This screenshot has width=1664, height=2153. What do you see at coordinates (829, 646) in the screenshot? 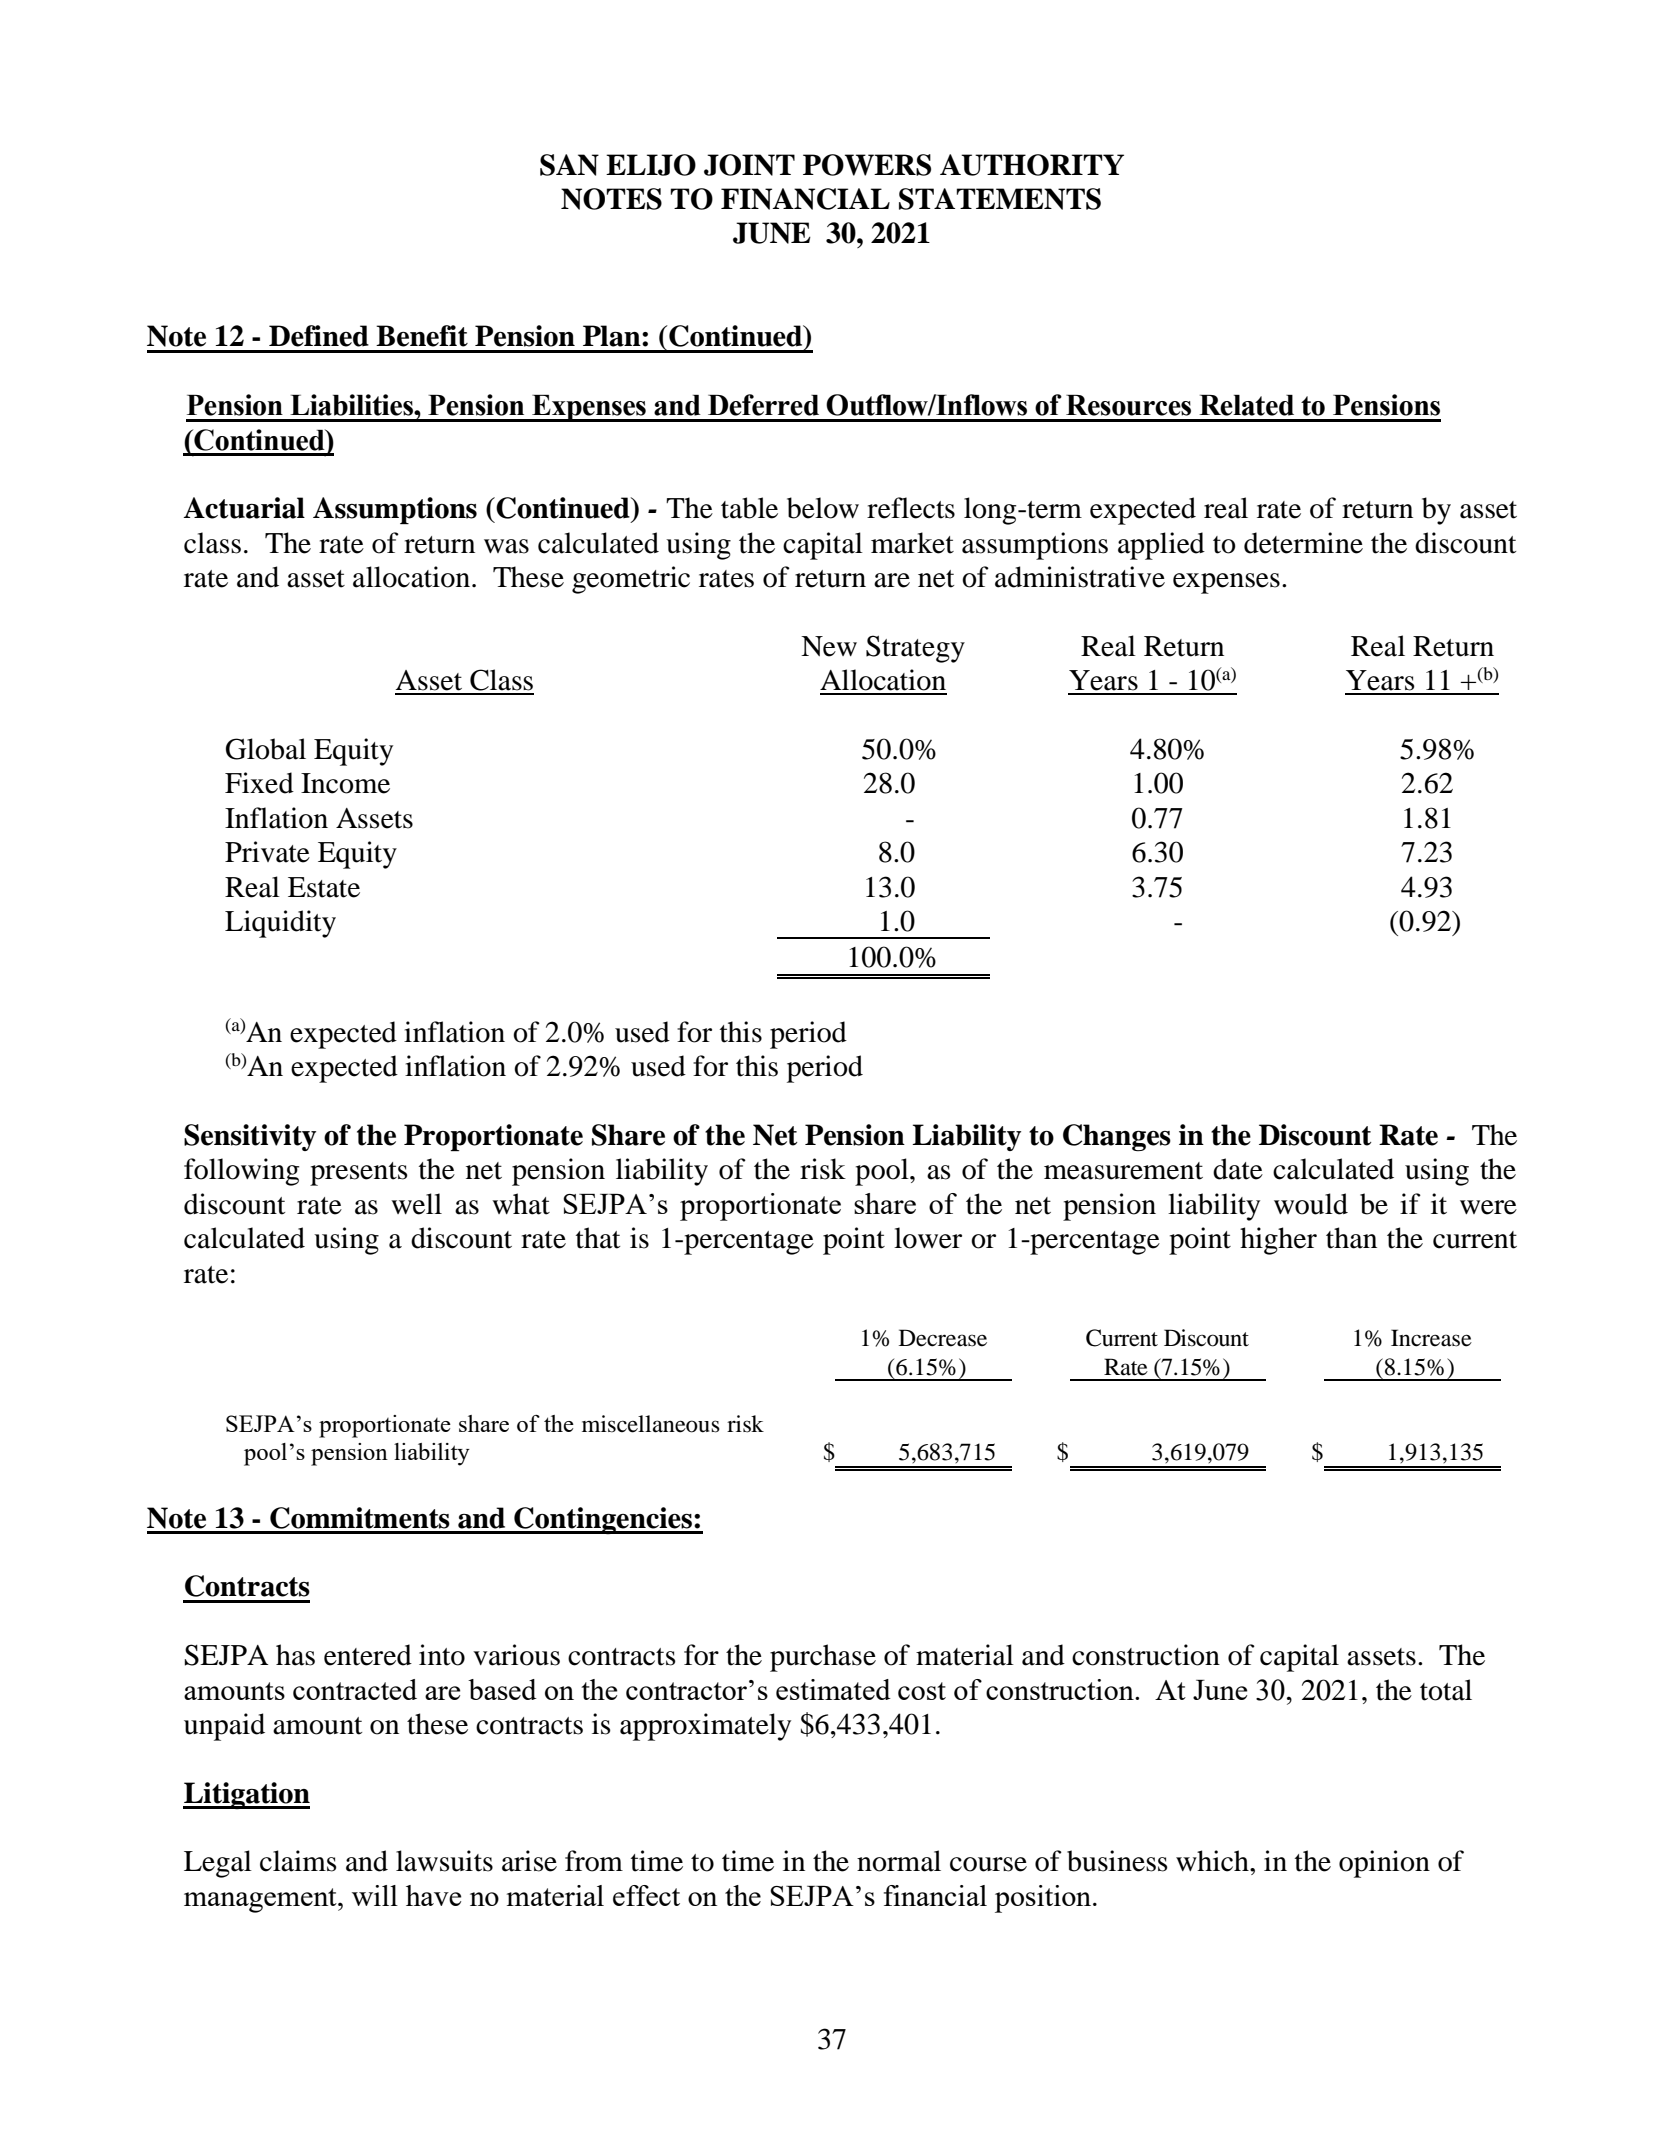
I see `New` at bounding box center [829, 646].
